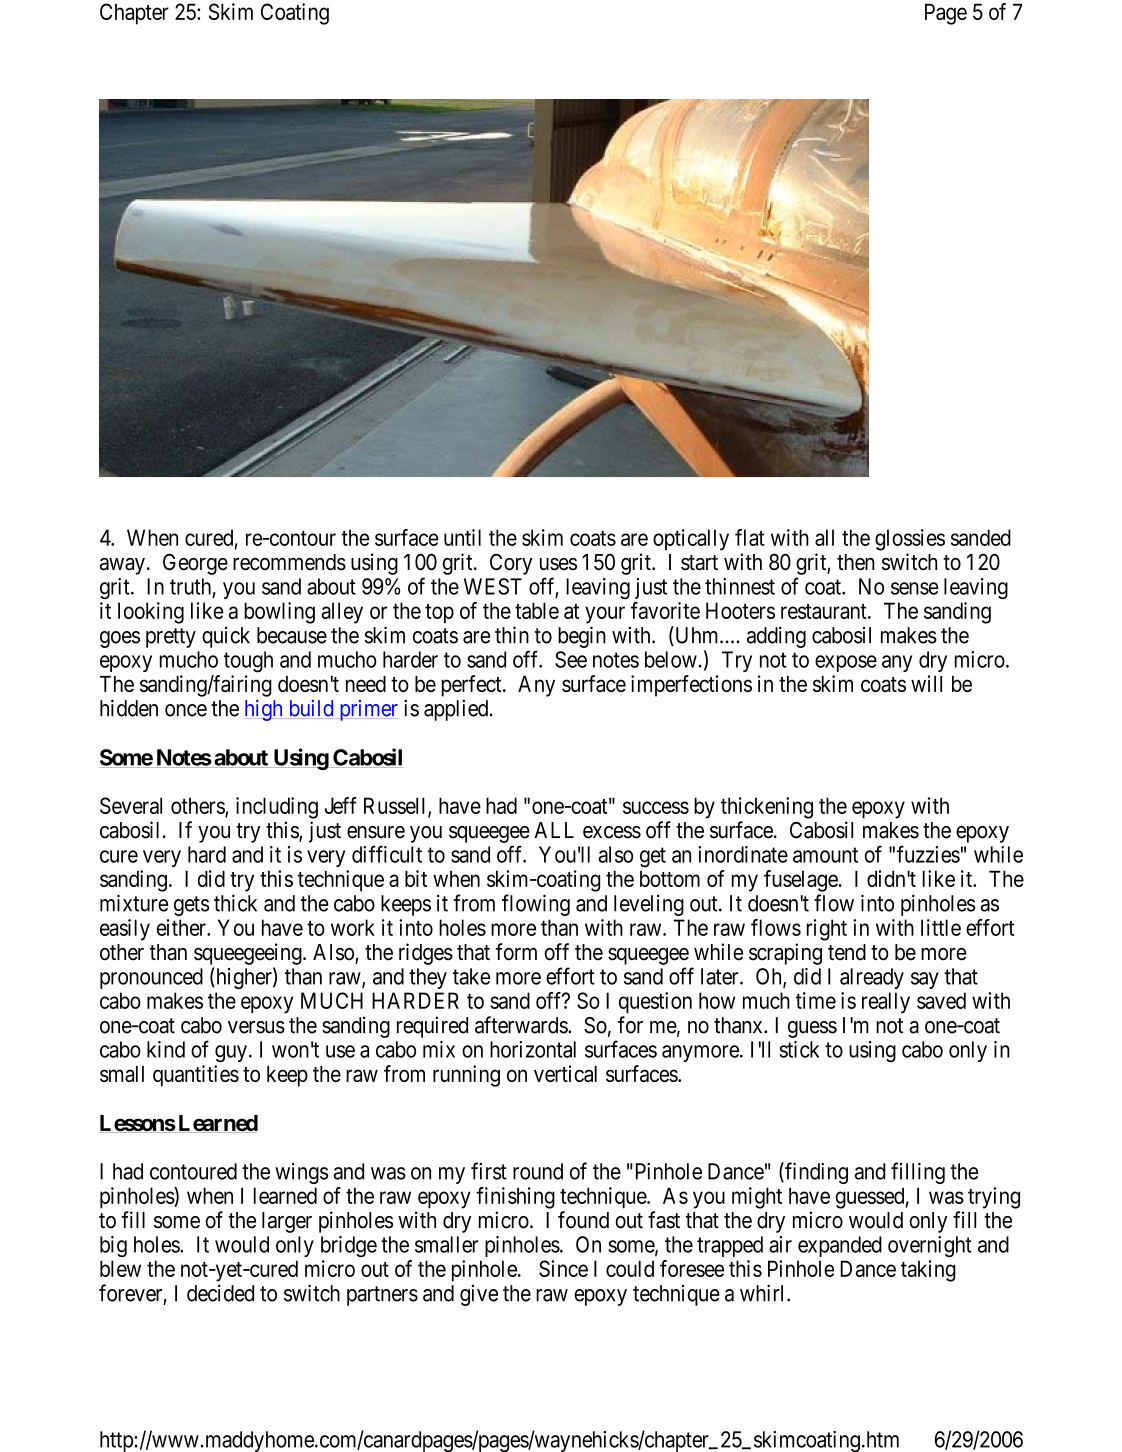 The image size is (1122, 1452). I want to click on little, so click(941, 927).
